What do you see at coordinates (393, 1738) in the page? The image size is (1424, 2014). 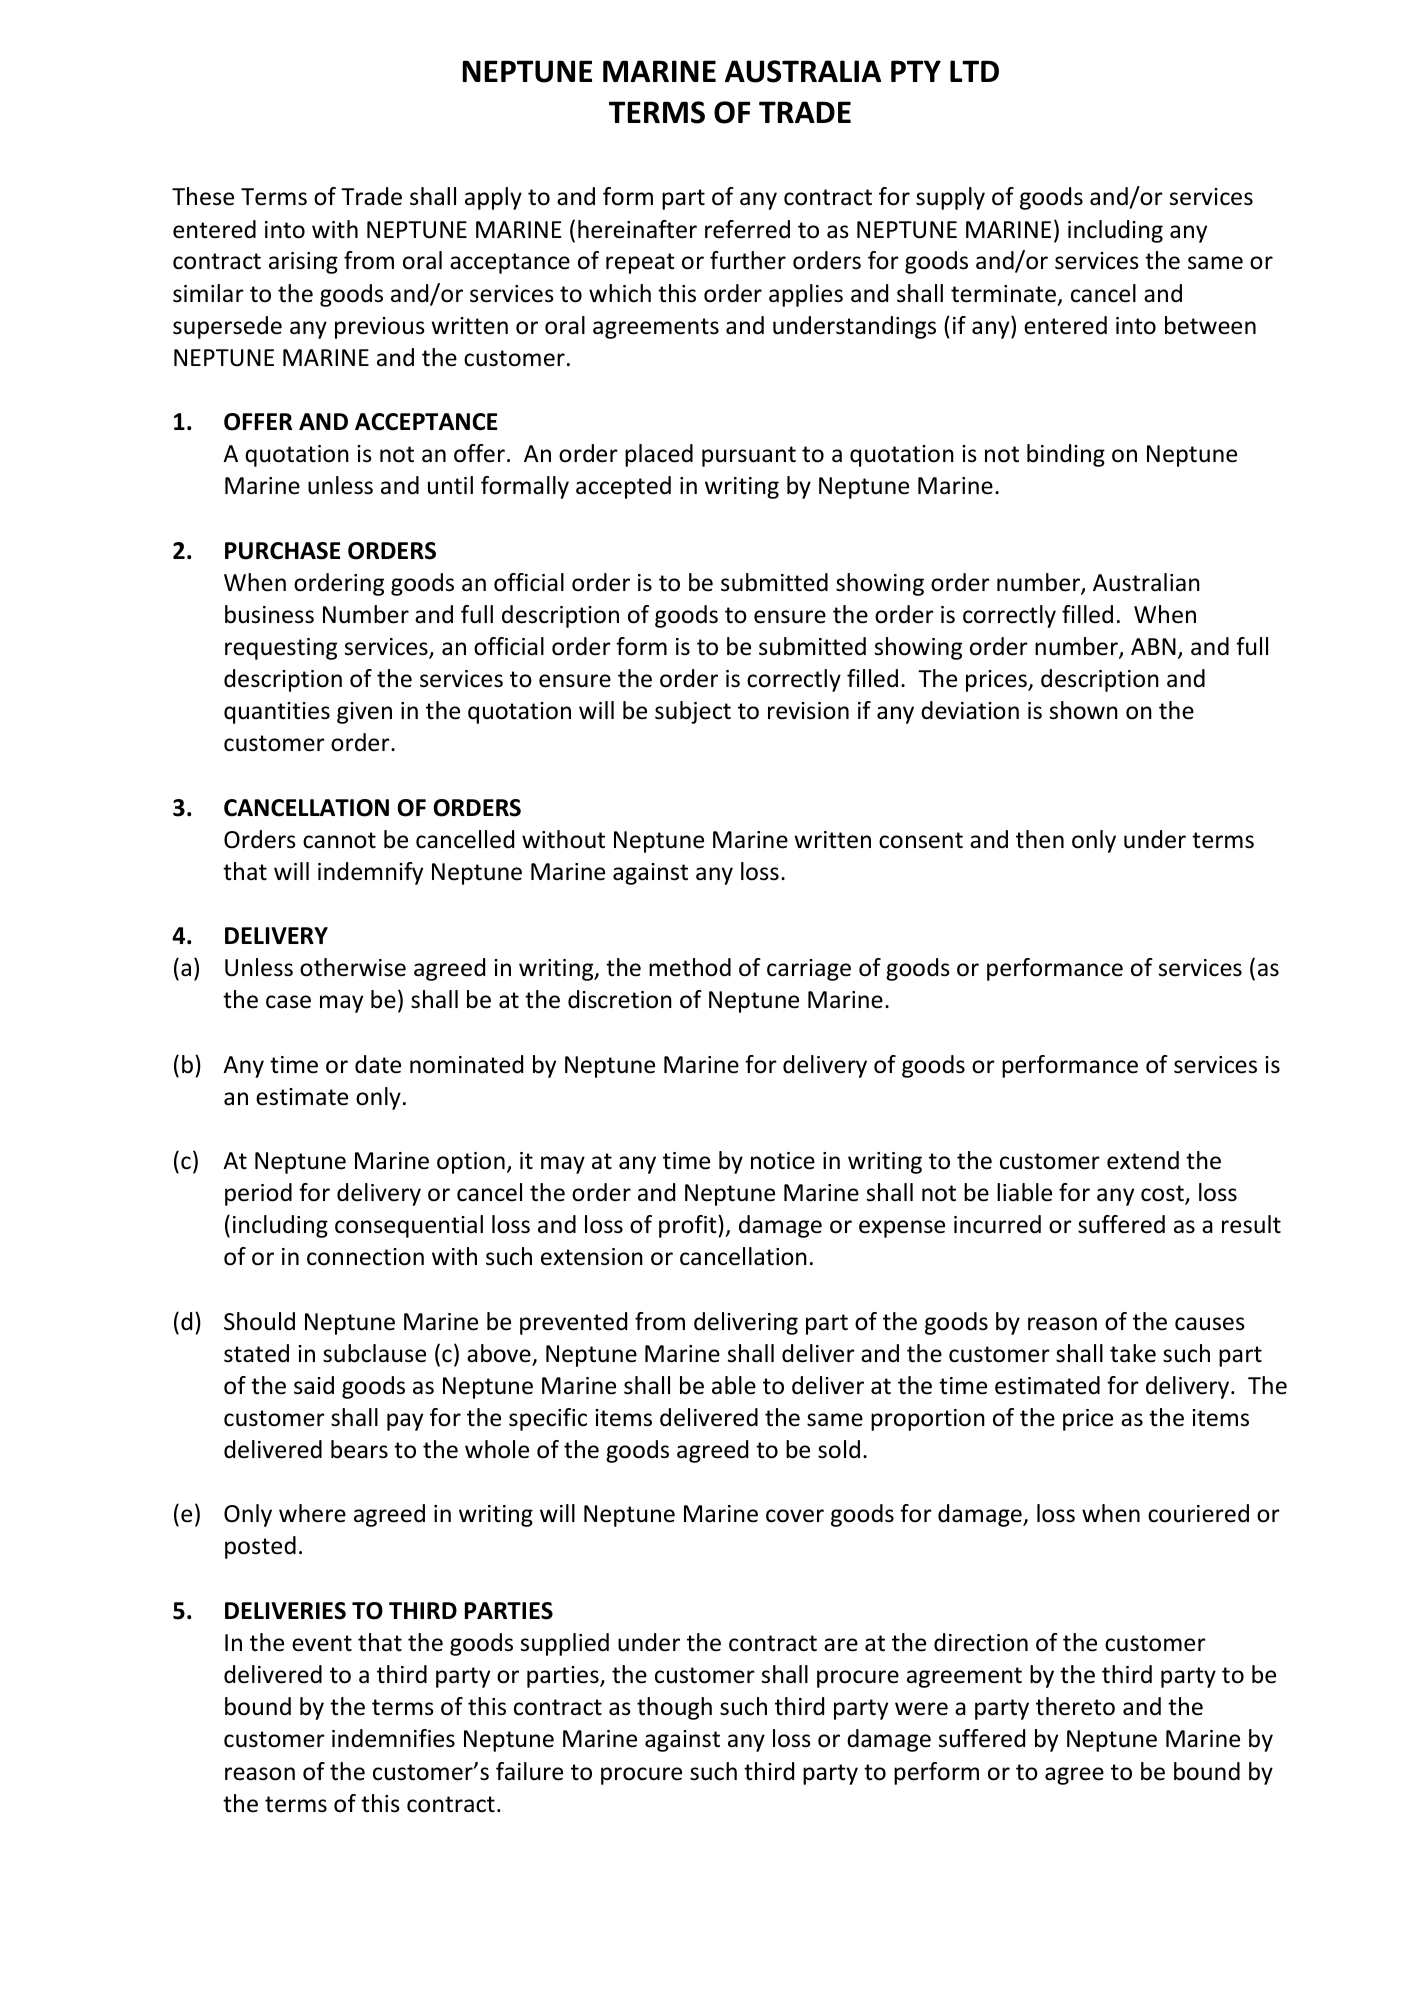 I see `indemnifies` at bounding box center [393, 1738].
